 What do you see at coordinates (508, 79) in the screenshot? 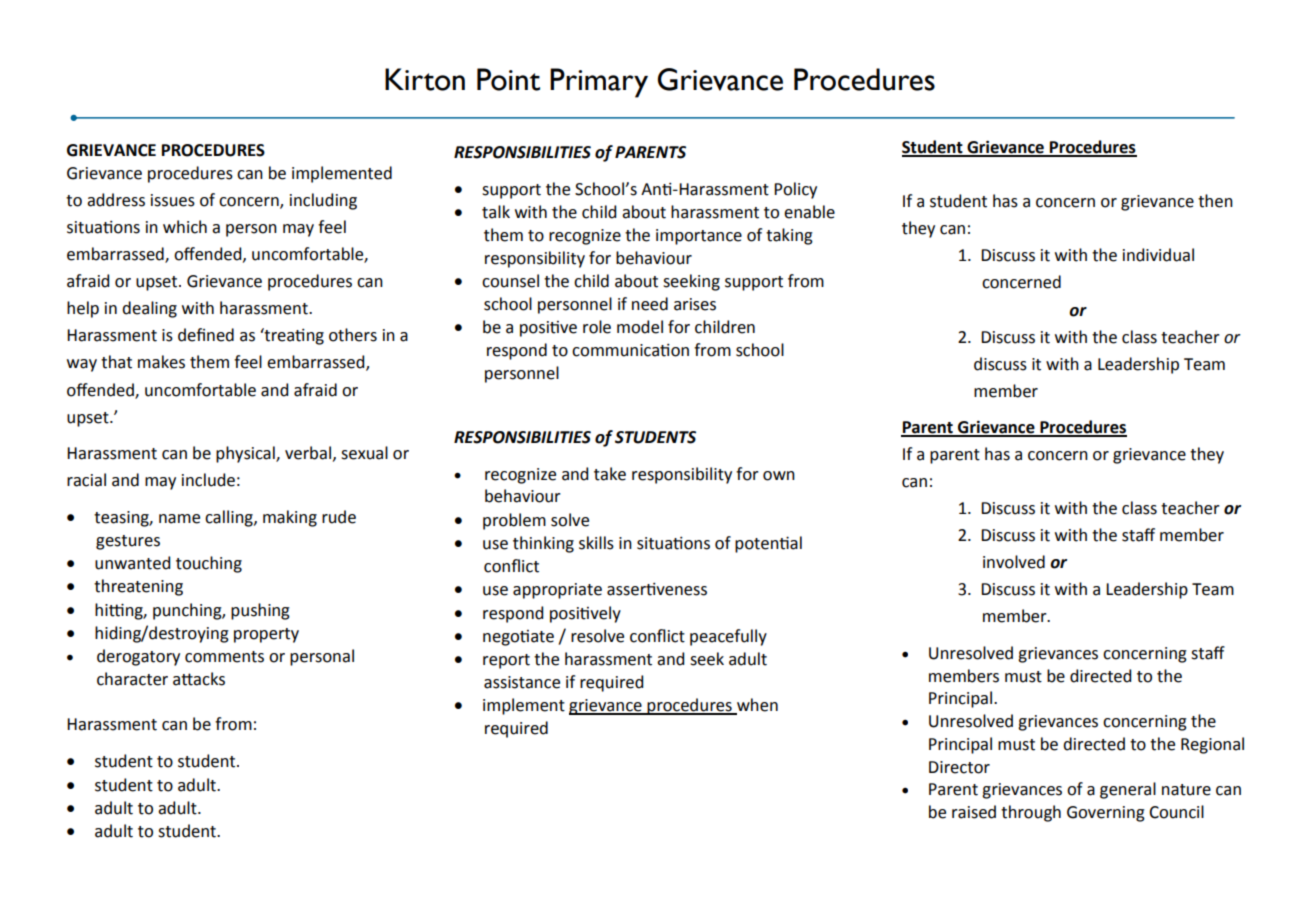
I see `Point` at bounding box center [508, 79].
